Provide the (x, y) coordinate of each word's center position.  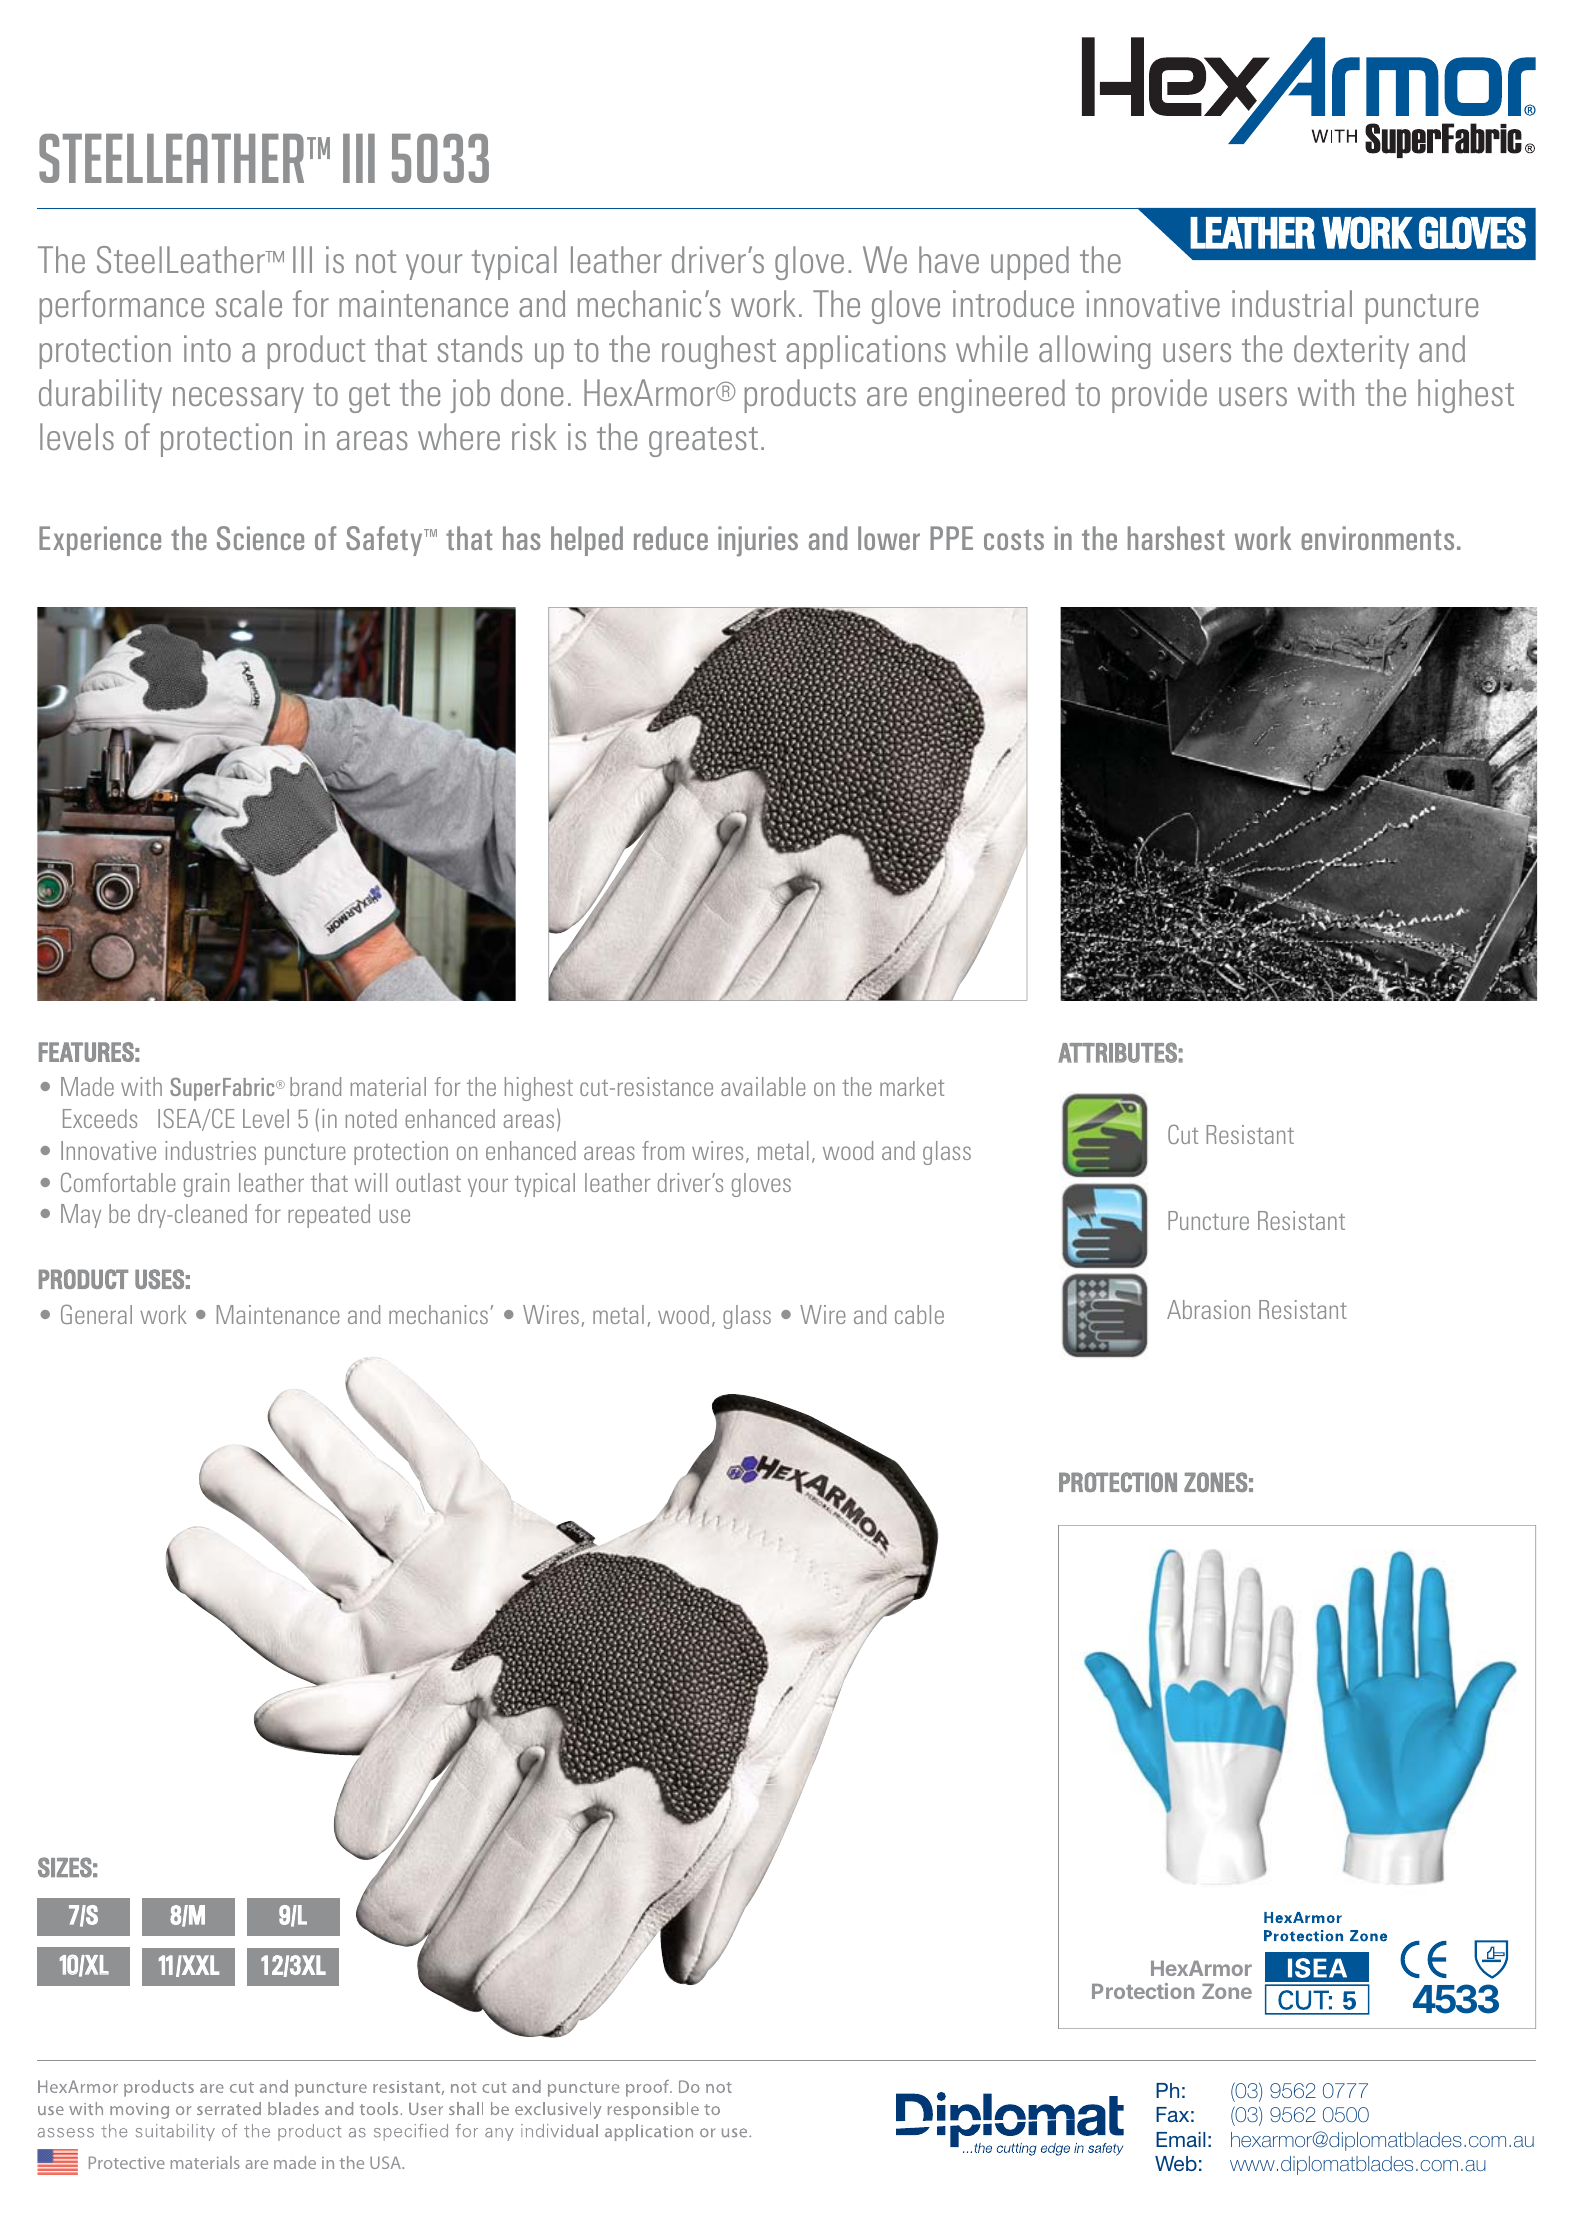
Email (1180, 2139)
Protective (127, 2162)
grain (206, 1185)
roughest (719, 352)
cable (919, 1314)
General (96, 1314)
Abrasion (1208, 1309)
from (663, 1150)
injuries (758, 541)
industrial (1292, 303)
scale (249, 303)
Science (260, 538)
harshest (1176, 538)
